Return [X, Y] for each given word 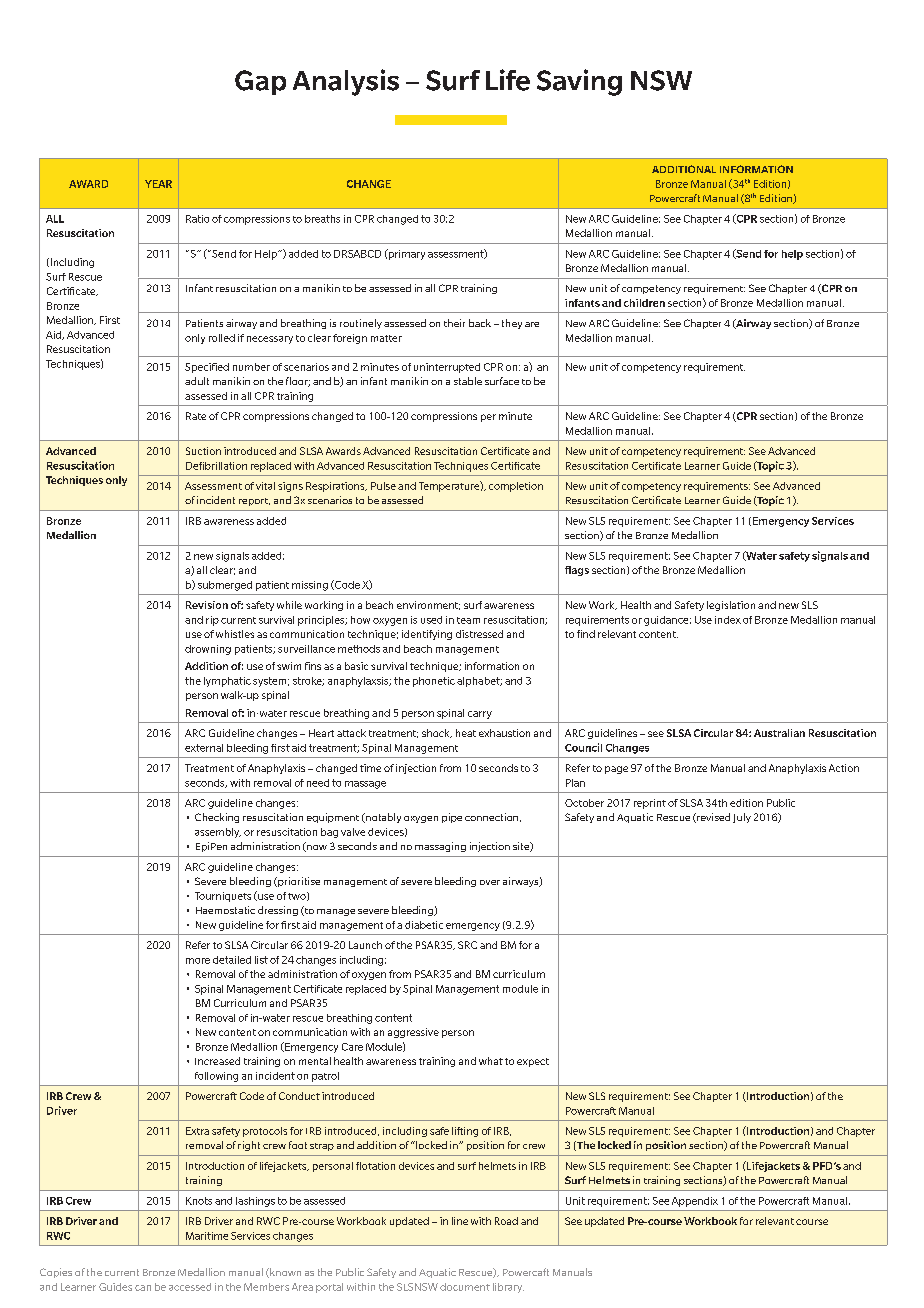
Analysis [346, 82]
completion [516, 487]
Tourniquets [223, 897]
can [143, 1288]
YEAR [158, 184]
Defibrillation [216, 466]
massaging [440, 847]
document [465, 1287]
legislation [731, 606]
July [742, 818]
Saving [579, 82]
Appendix [695, 1202]
